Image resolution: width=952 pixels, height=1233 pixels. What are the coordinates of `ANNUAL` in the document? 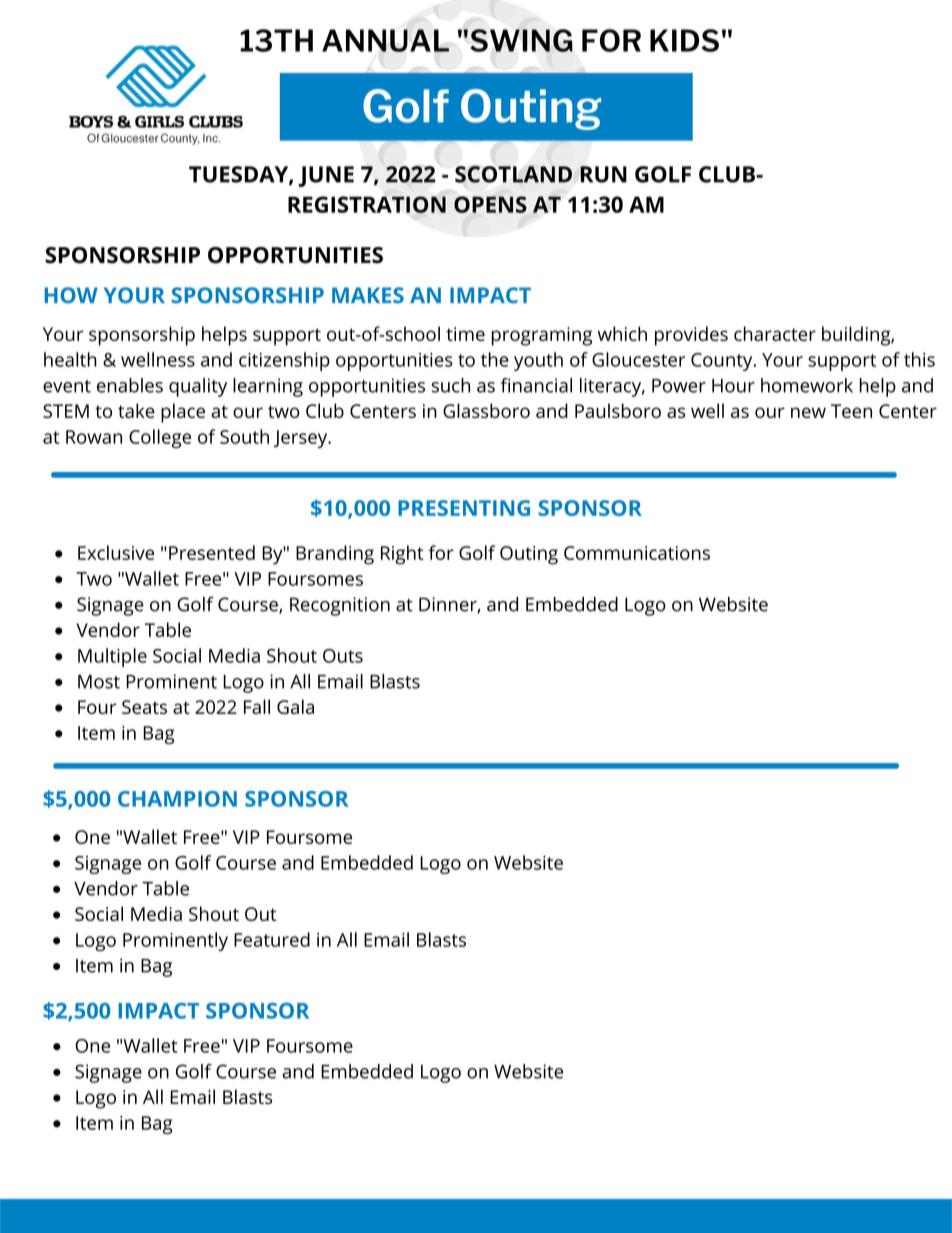 It's located at (385, 40).
